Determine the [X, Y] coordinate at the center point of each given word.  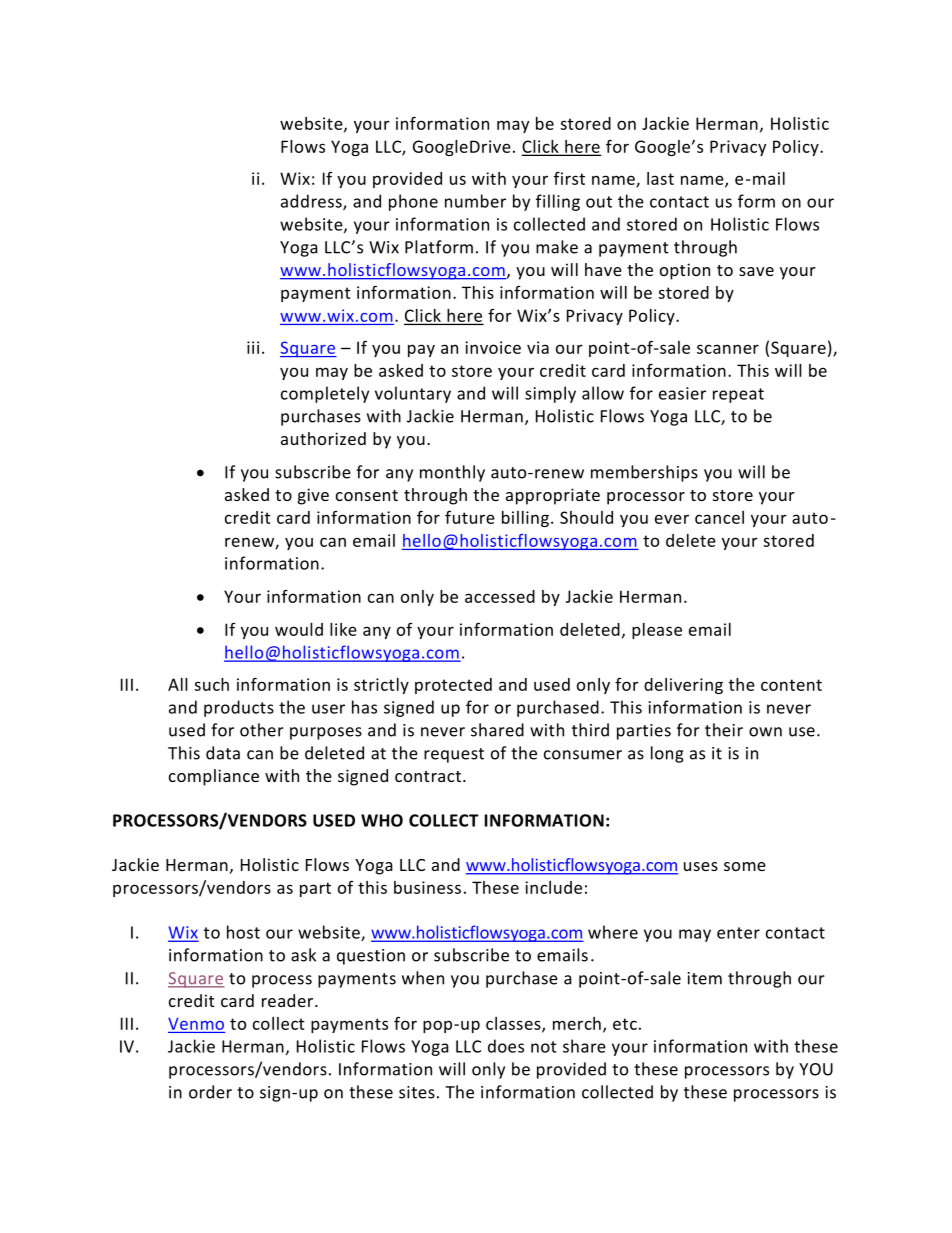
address [312, 202]
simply [550, 394]
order [210, 1092]
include [553, 887]
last [660, 178]
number [475, 201]
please [657, 631]
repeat [738, 395]
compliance [214, 777]
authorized [323, 438]
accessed [500, 596]
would [299, 629]
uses [701, 866]
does [506, 1046]
